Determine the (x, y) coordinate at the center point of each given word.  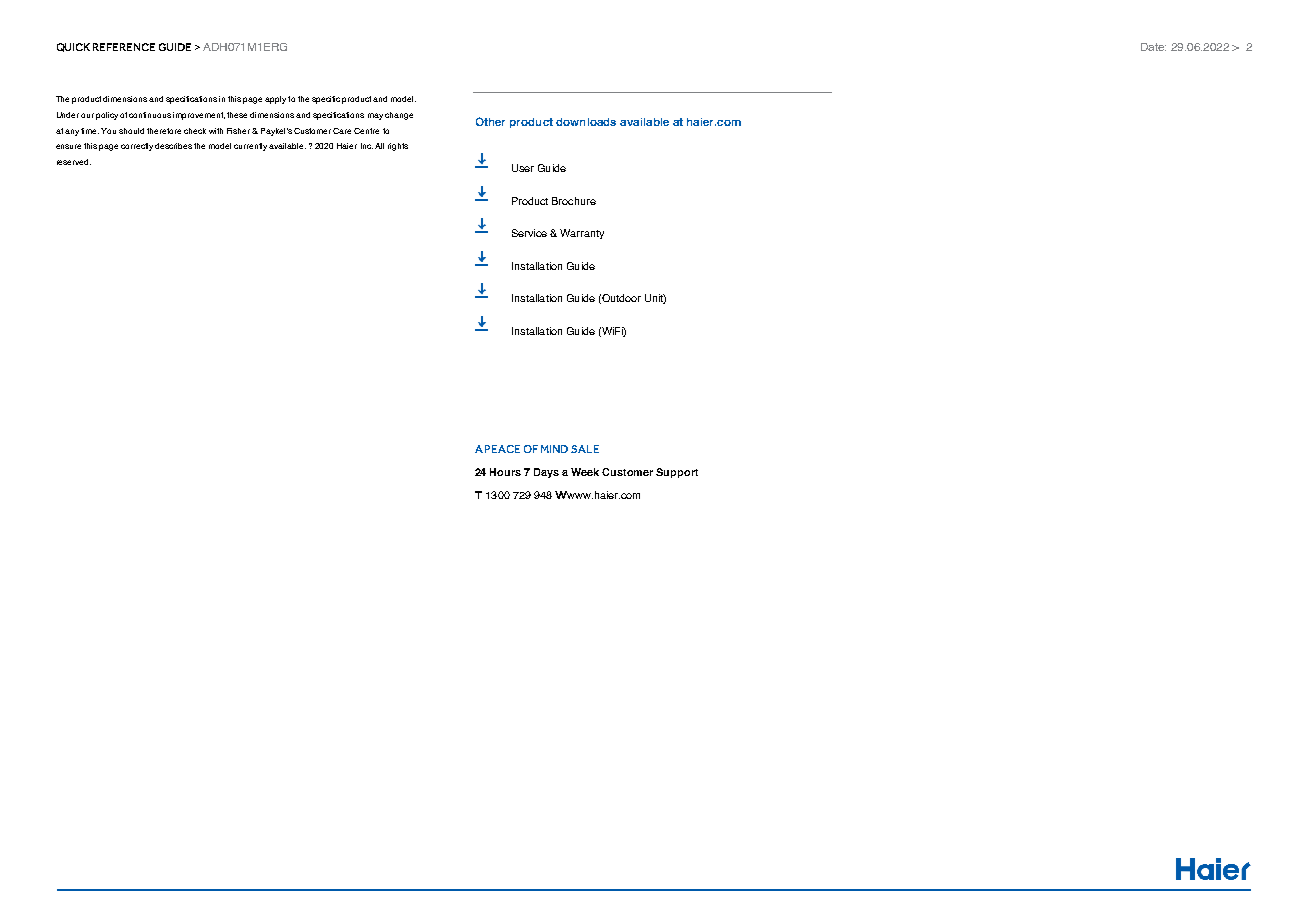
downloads (586, 122)
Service (529, 233)
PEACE (502, 449)
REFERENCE (124, 47)
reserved (74, 162)
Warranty (582, 234)
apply (275, 100)
